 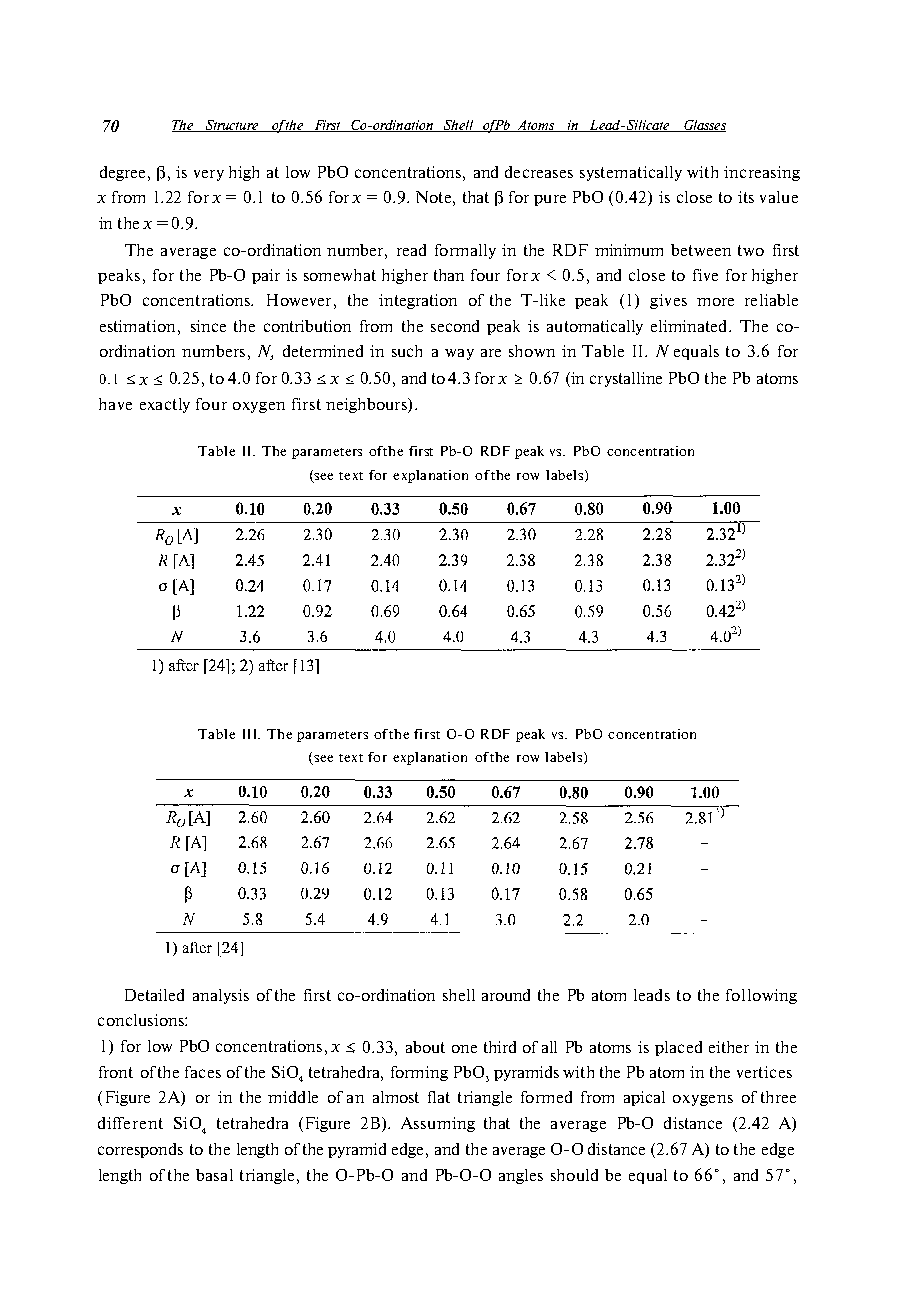 I want to click on basal, so click(x=214, y=1175).
